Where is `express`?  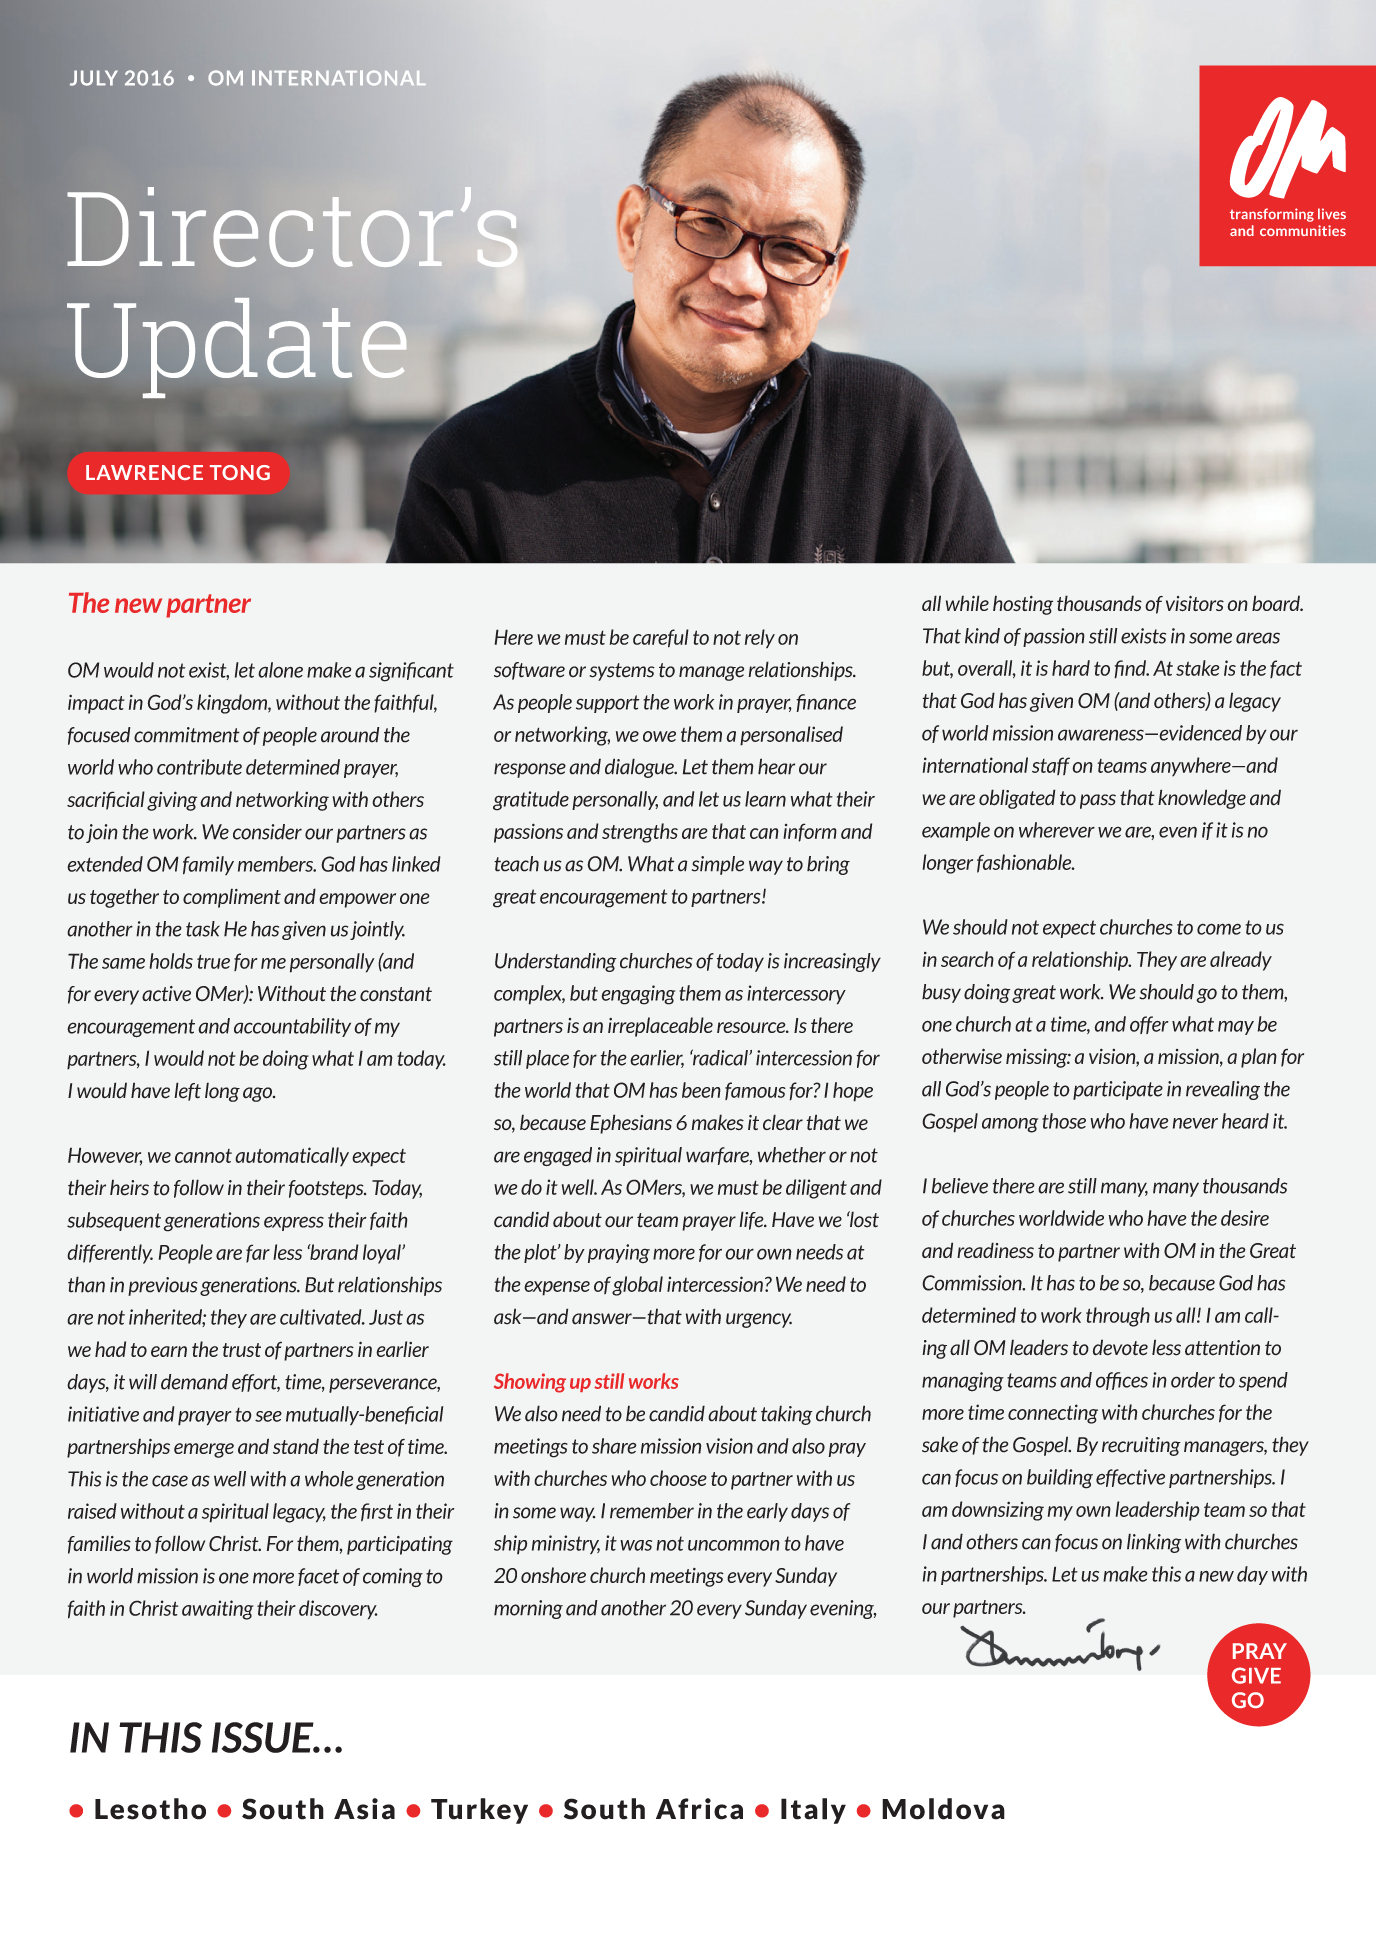 express is located at coordinates (294, 1223).
